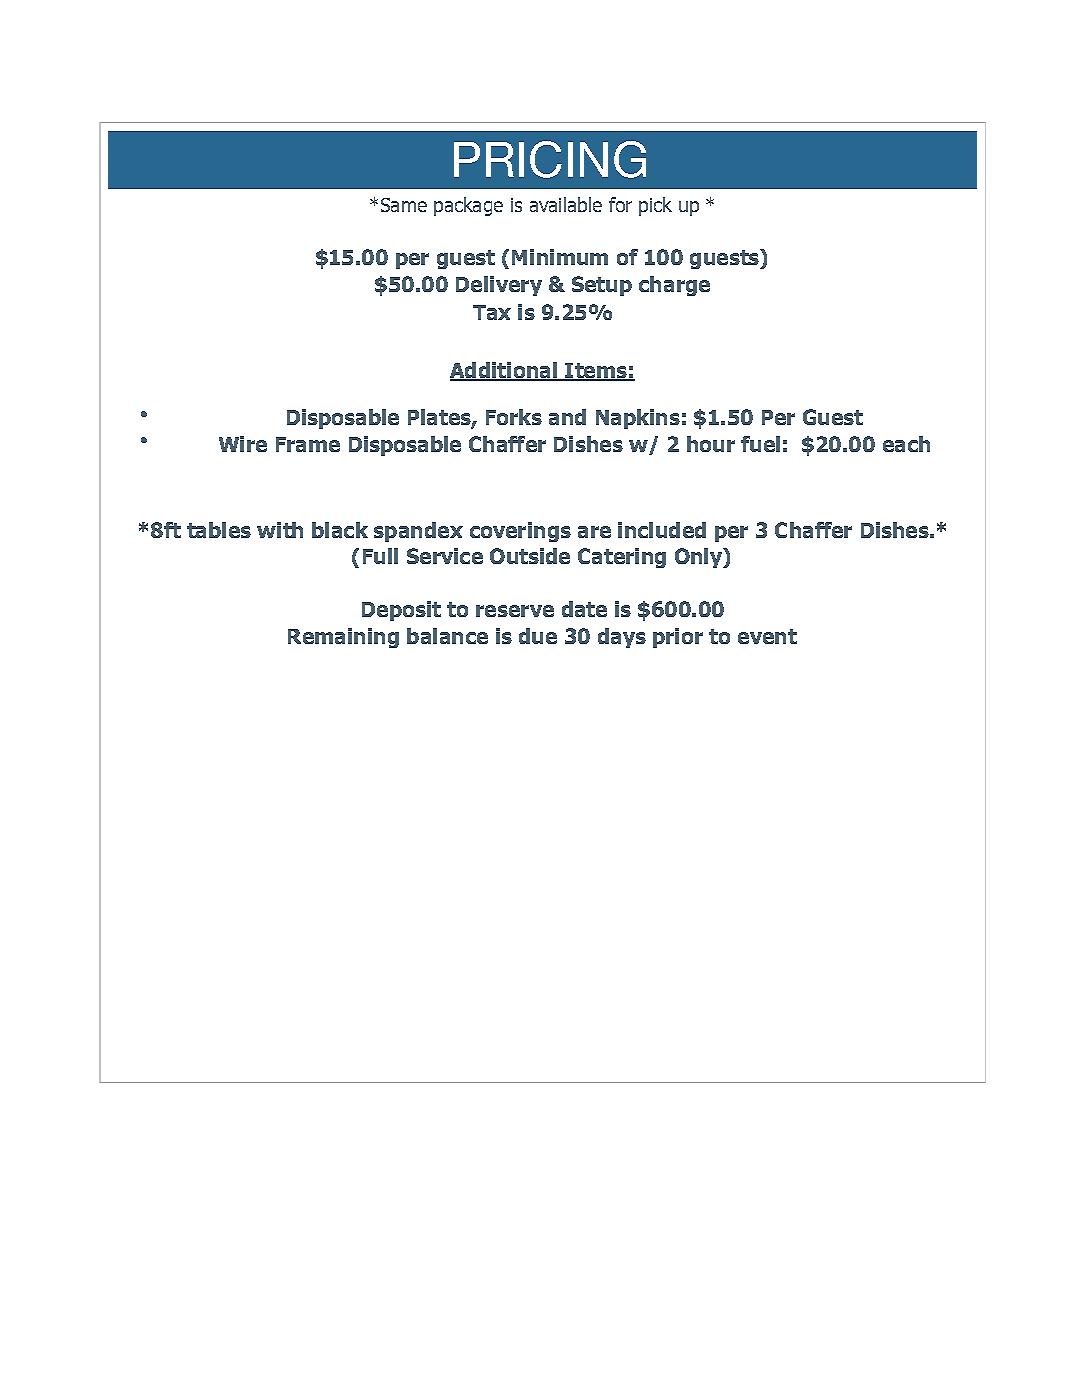 This screenshot has height=1394, width=1077. Describe the element at coordinates (280, 530) in the screenshot. I see `with` at that location.
